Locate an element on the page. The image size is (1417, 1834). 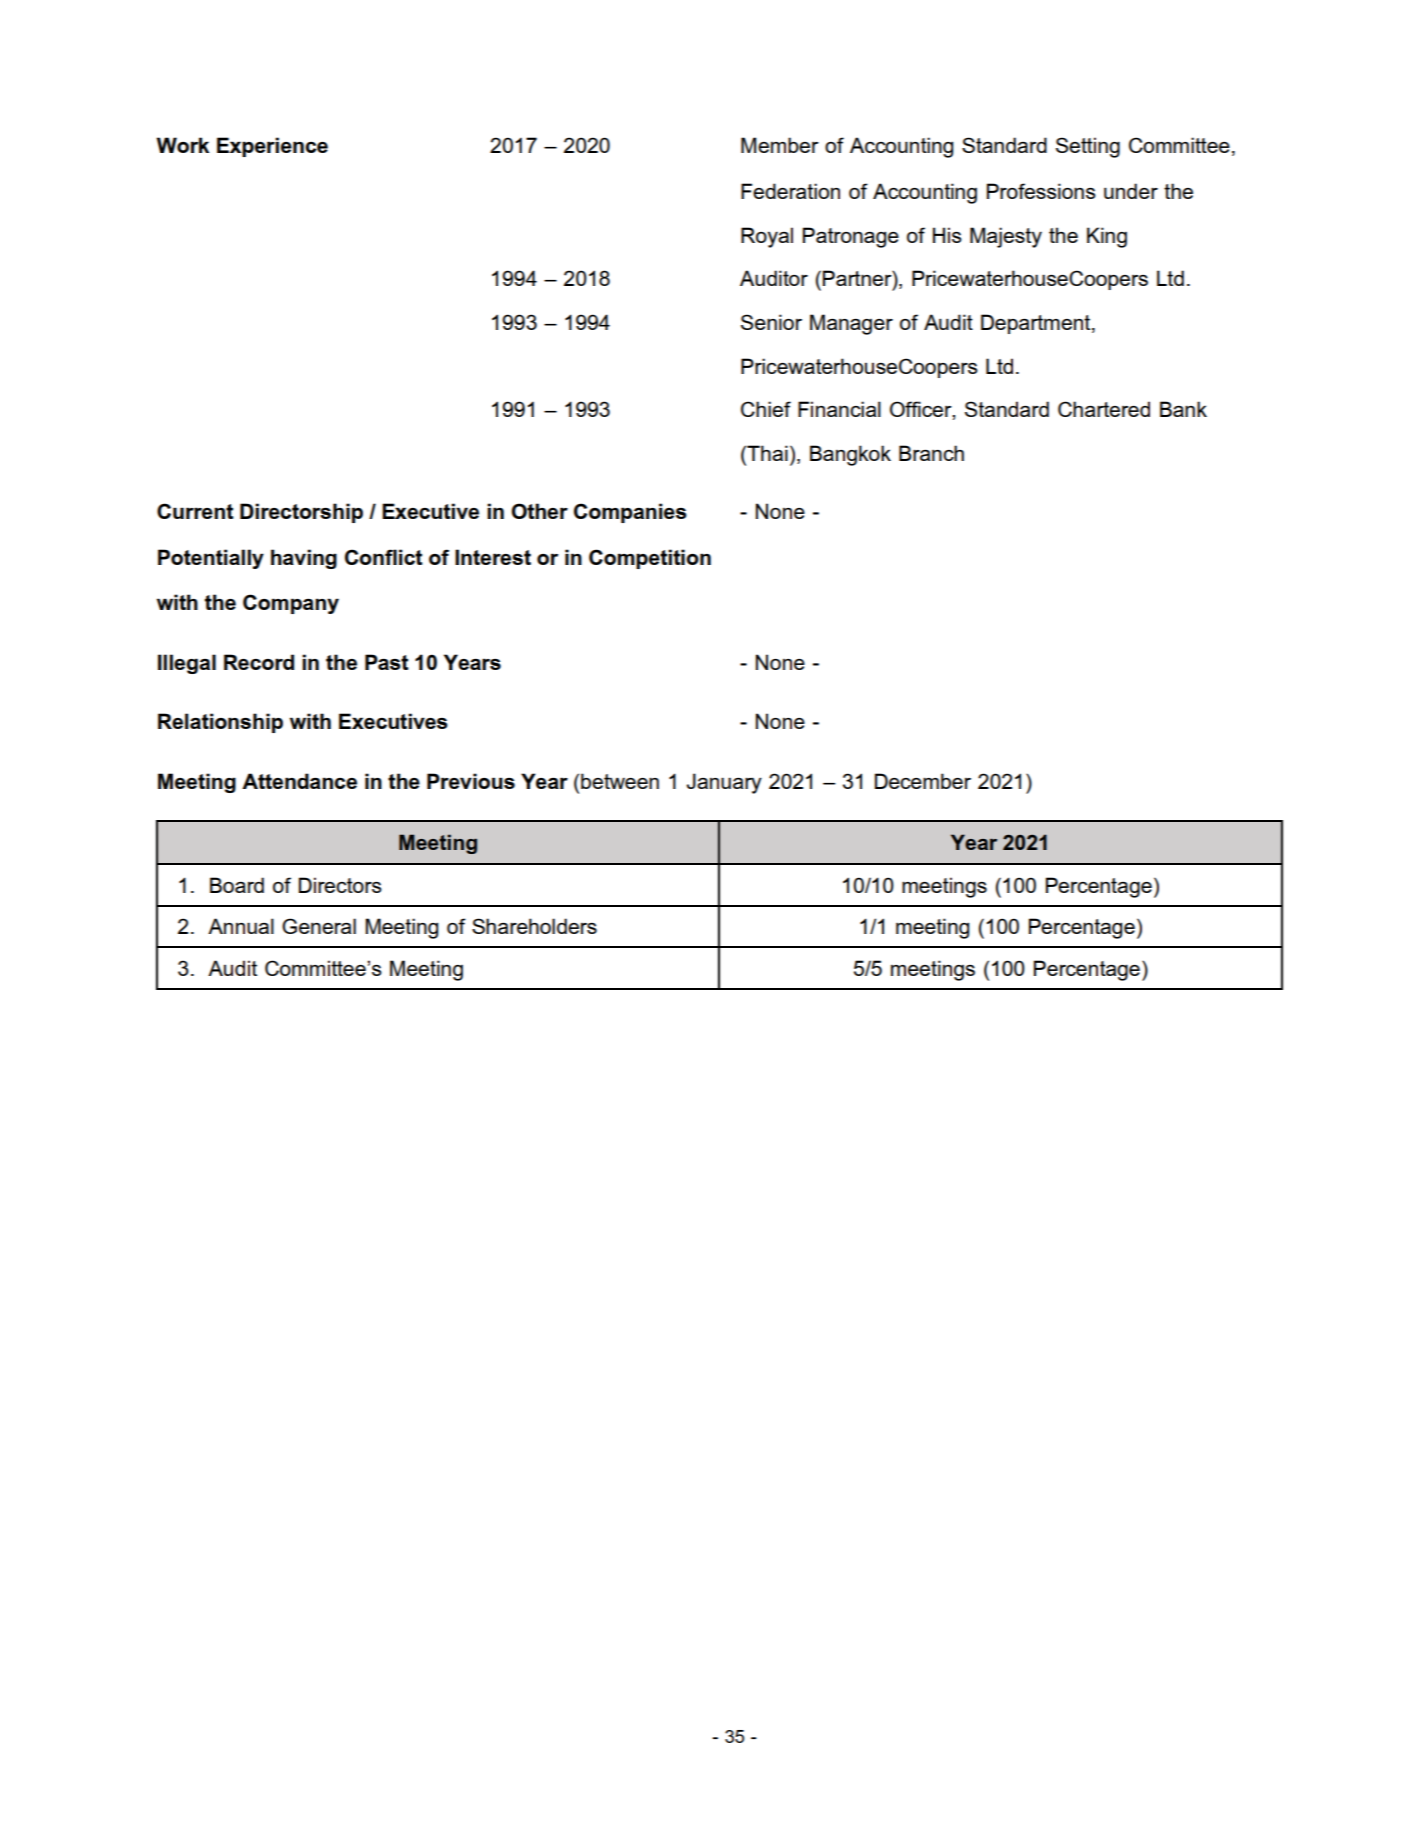
Relationship is located at coordinates (220, 723).
